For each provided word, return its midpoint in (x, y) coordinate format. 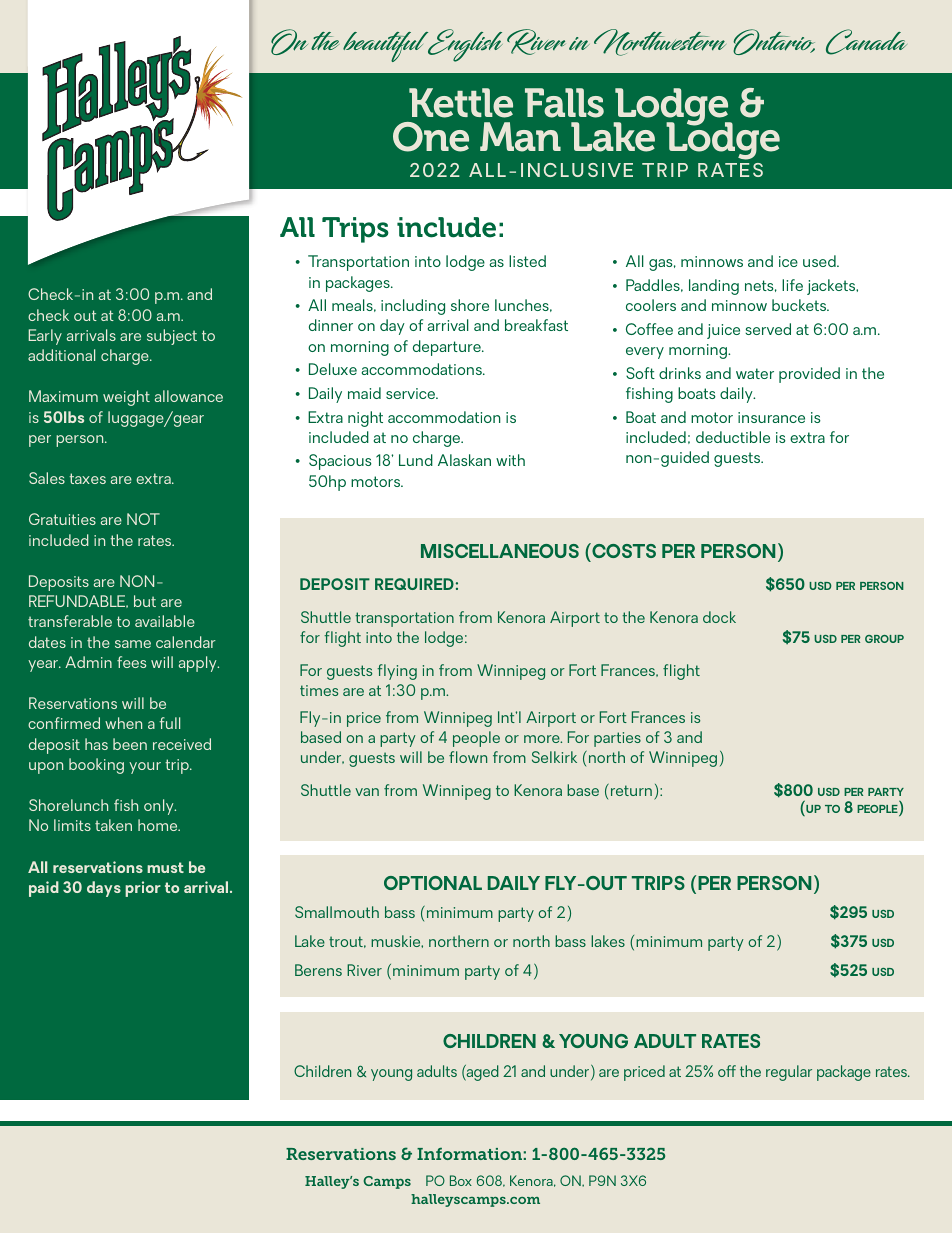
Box (461, 1180)
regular (789, 1073)
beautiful (387, 47)
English (464, 45)
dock (719, 617)
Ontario (774, 42)
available (165, 621)
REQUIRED (414, 584)
